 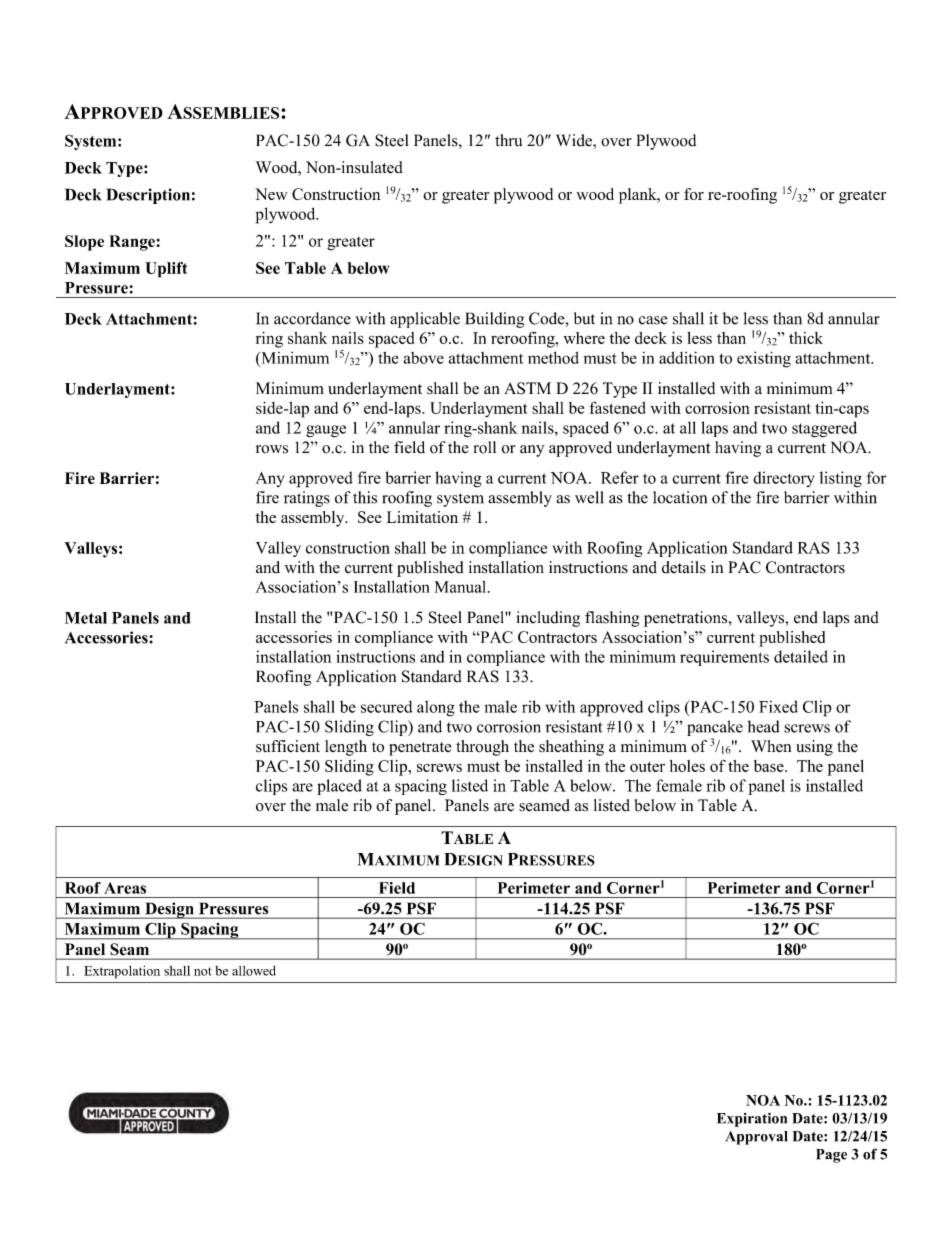 I want to click on roll, so click(x=485, y=447).
